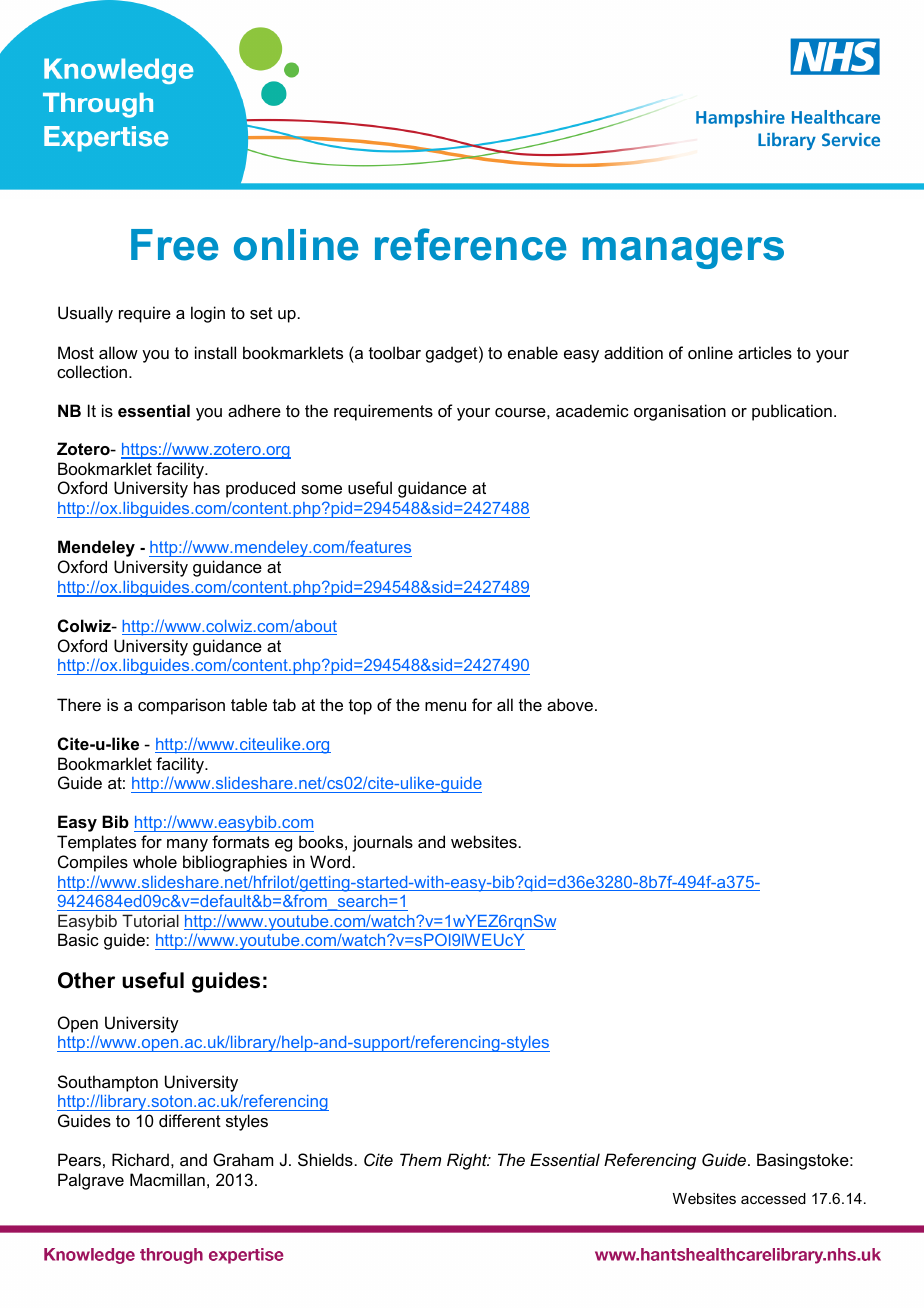  I want to click on accessed, so click(773, 1198).
